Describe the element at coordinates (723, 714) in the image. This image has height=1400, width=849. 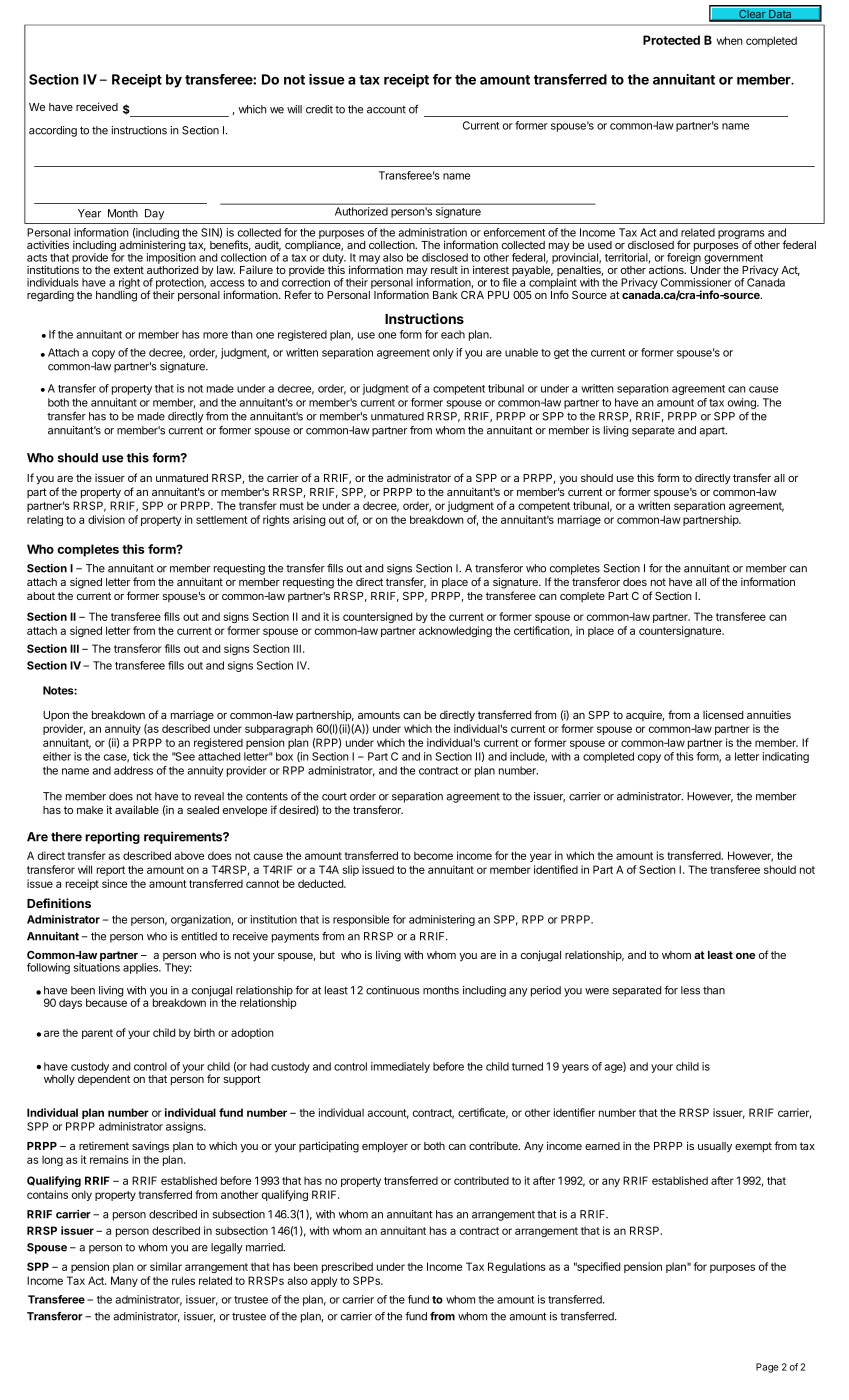
I see `licensed` at that location.
